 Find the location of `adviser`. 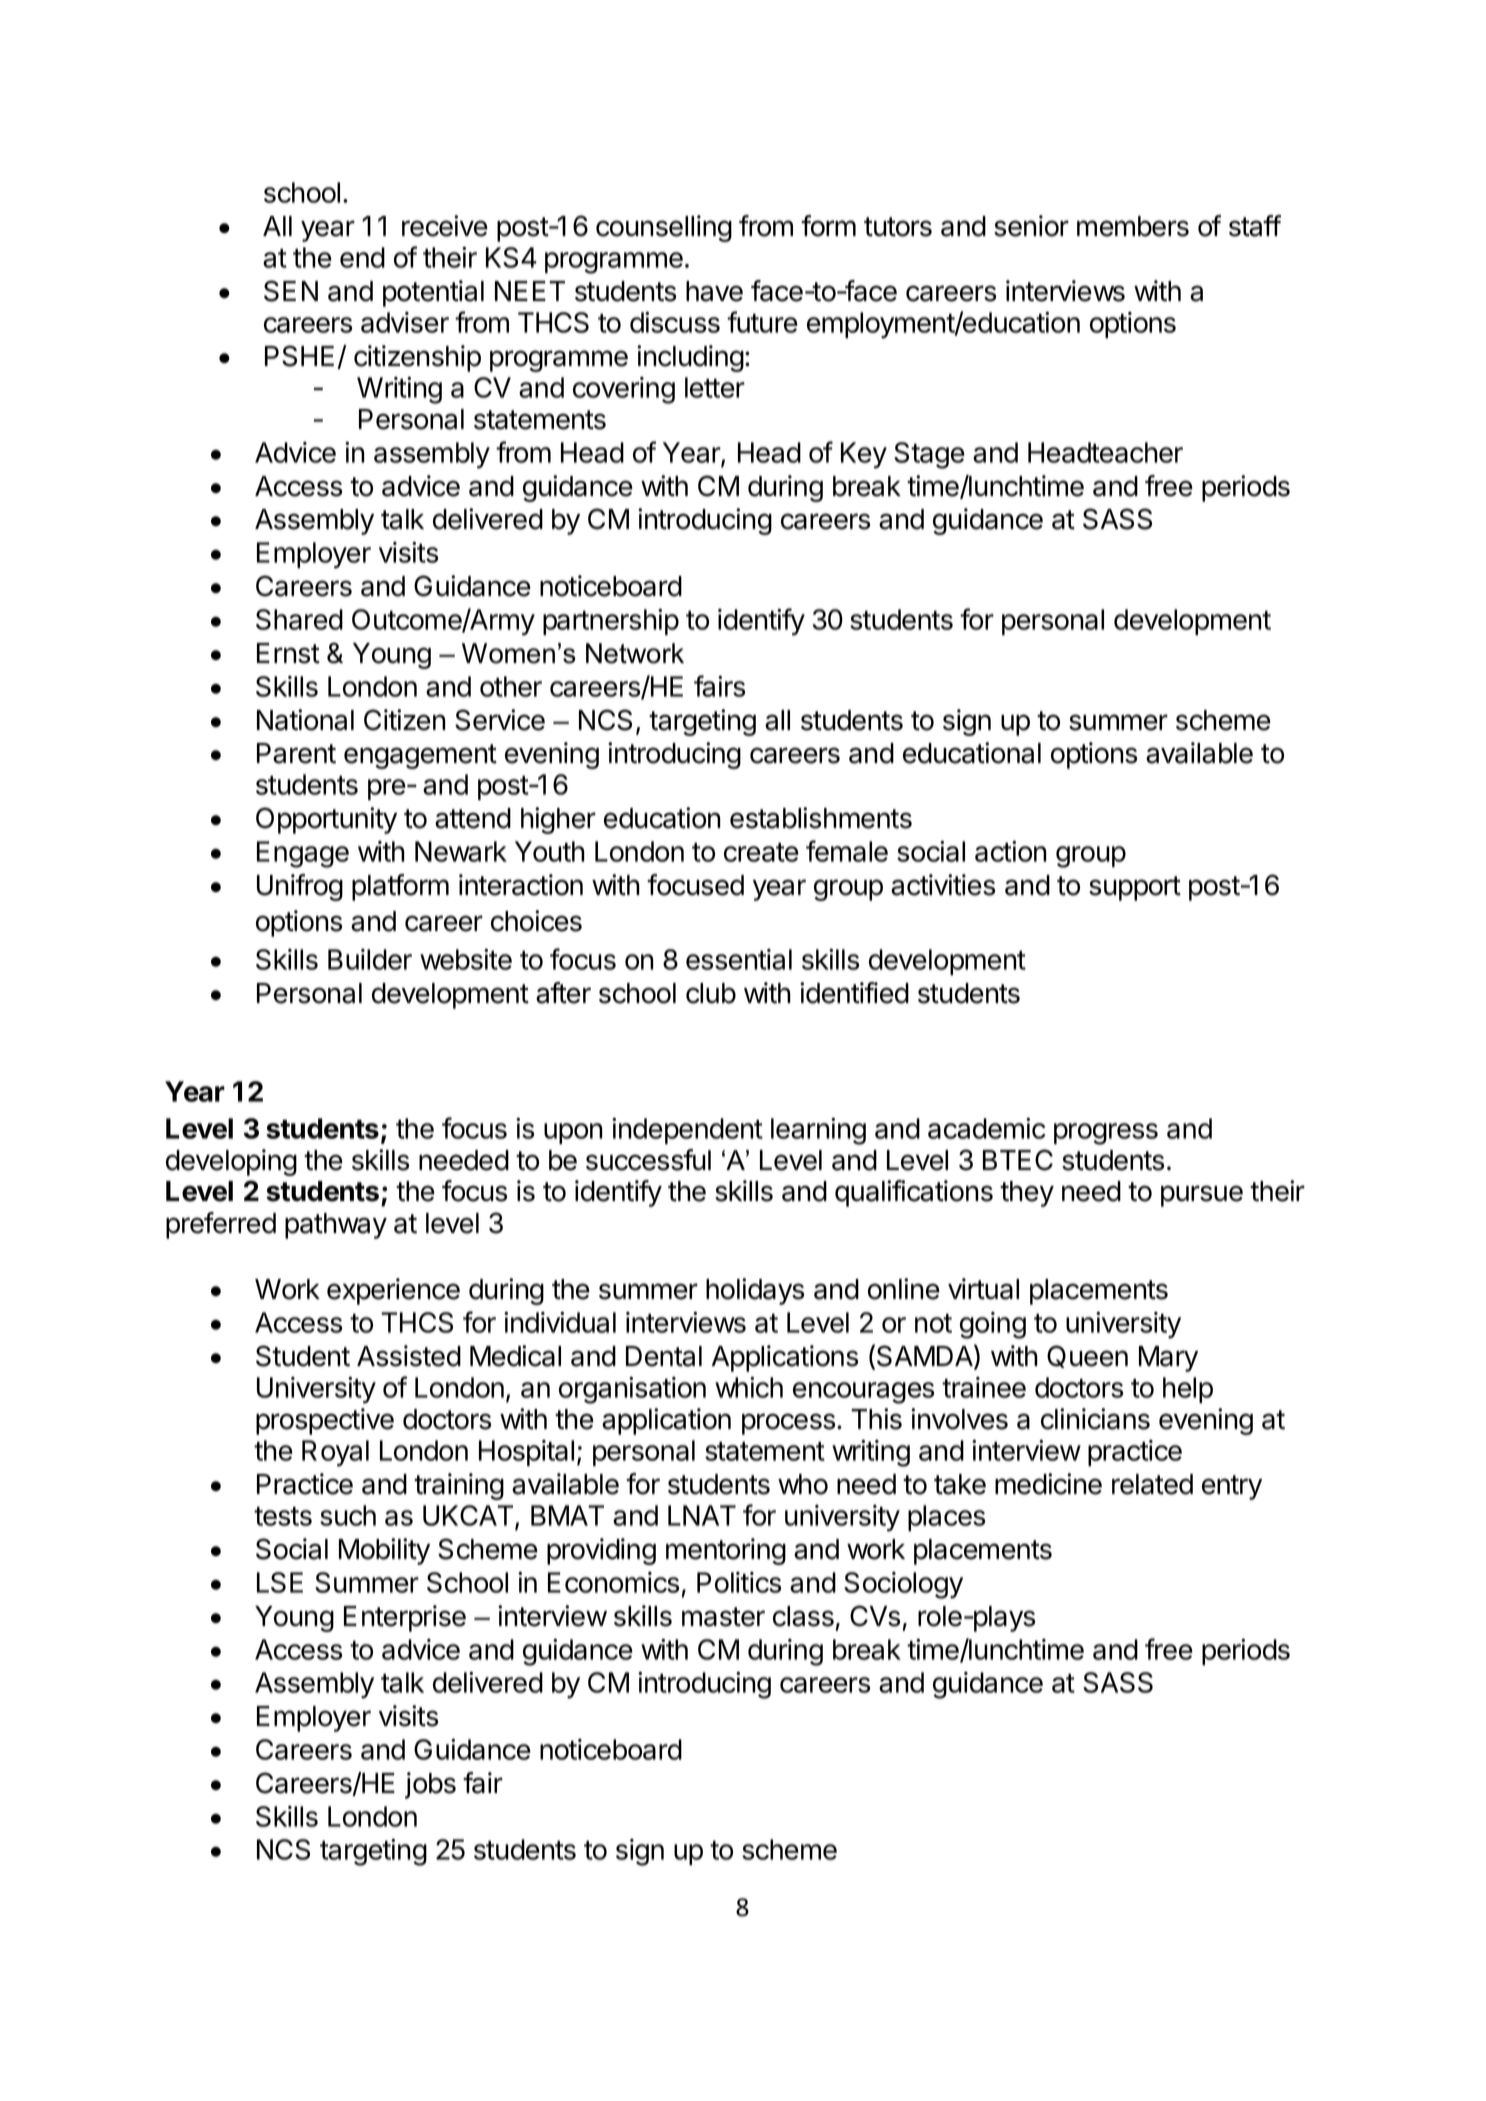

adviser is located at coordinates (405, 322).
